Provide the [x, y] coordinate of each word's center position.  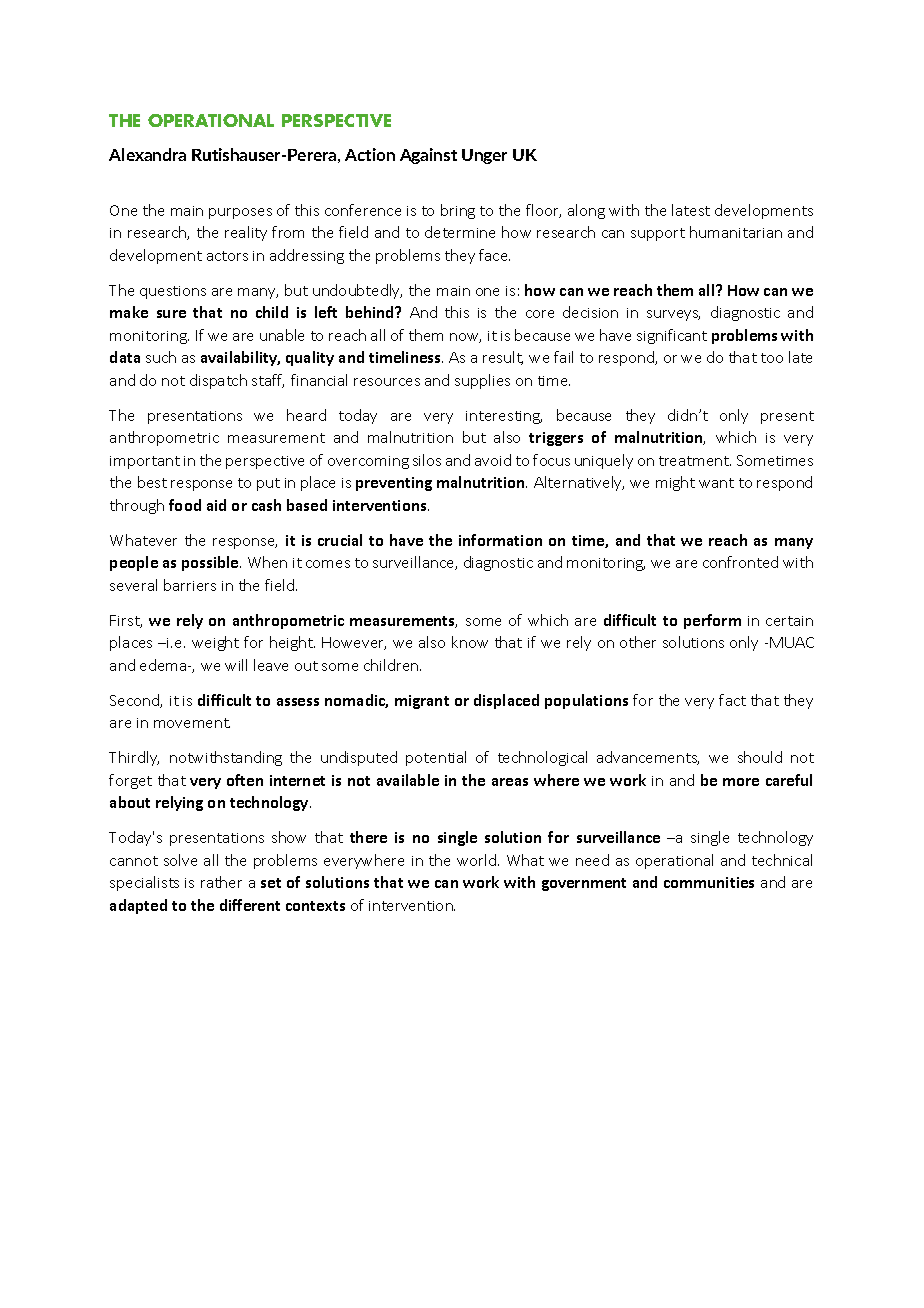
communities [709, 882]
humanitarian [736, 232]
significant [672, 336]
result [503, 358]
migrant [422, 702]
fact [732, 700]
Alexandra [147, 154]
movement [192, 723]
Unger [484, 156]
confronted [740, 562]
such [161, 357]
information [500, 540]
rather [221, 882]
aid [216, 505]
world [476, 860]
